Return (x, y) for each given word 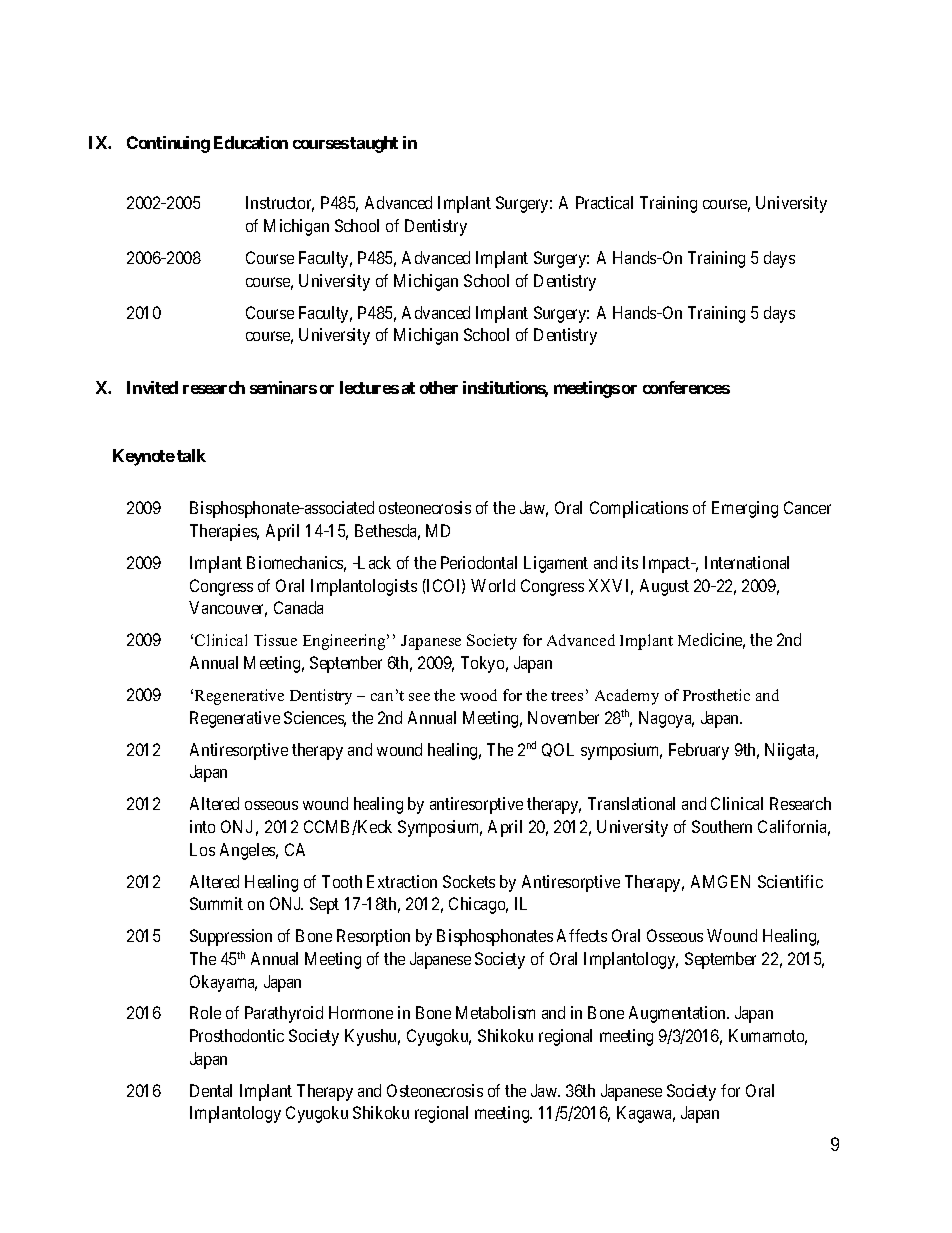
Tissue (275, 640)
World (493, 585)
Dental (211, 1090)
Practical (604, 202)
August (664, 587)
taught (374, 144)
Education (251, 142)
